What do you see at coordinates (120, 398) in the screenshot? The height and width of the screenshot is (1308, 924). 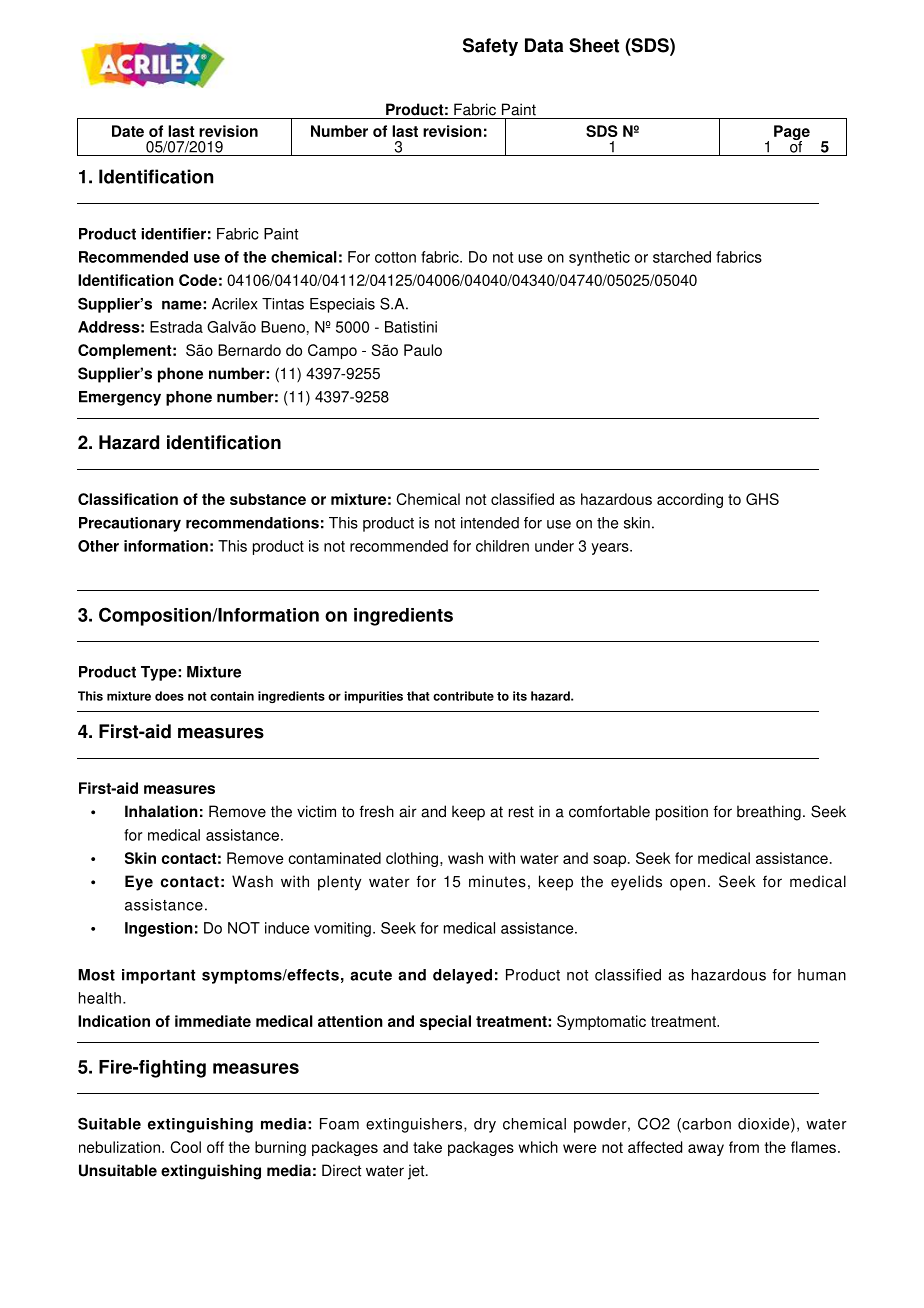 I see `Emergency` at bounding box center [120, 398].
